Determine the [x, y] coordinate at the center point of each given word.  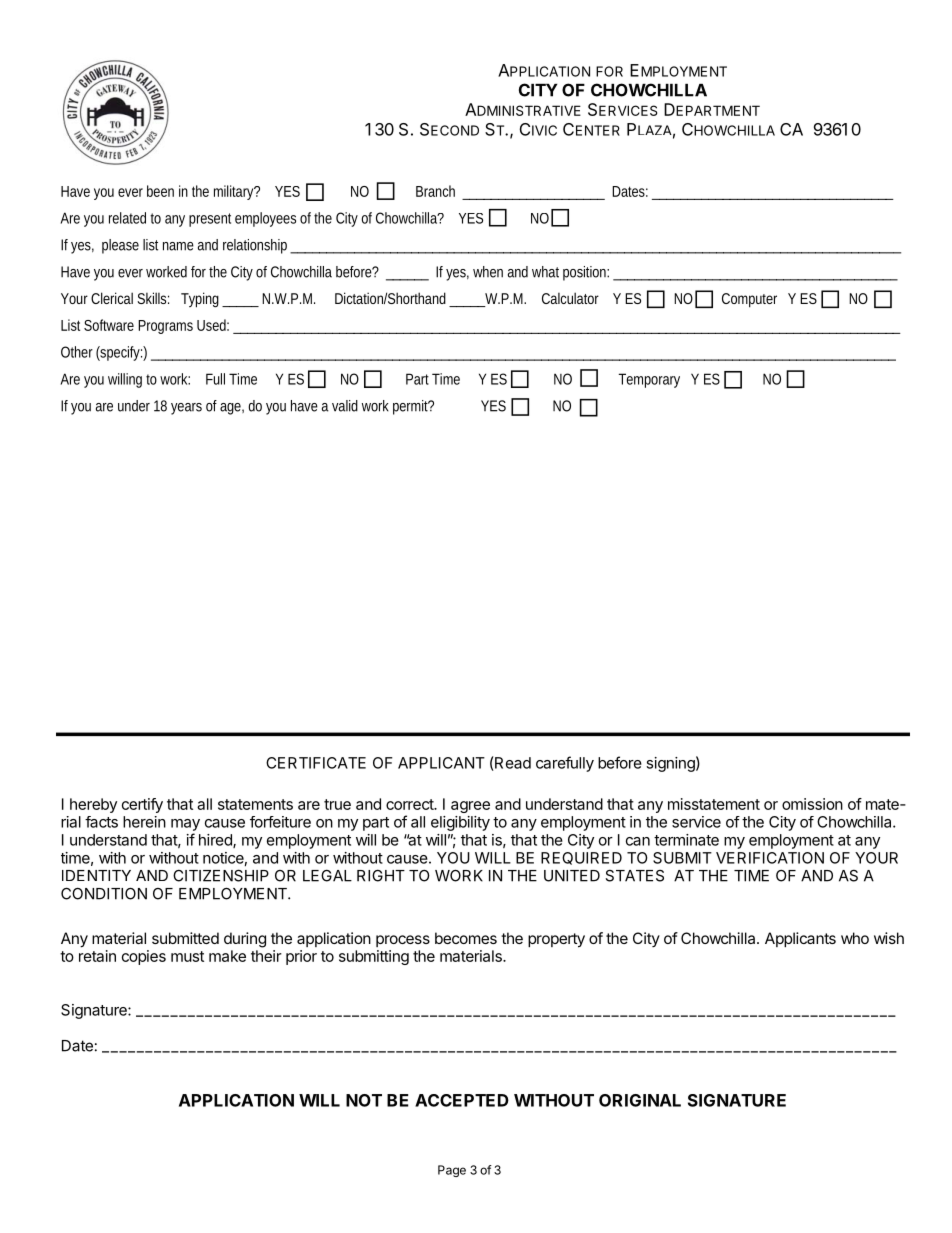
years [186, 409]
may [185, 825]
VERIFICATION [770, 858]
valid [345, 406]
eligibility [460, 823]
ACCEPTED [462, 1100]
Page [452, 1171]
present [210, 220]
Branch [435, 191]
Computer [749, 300]
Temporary [649, 380]
